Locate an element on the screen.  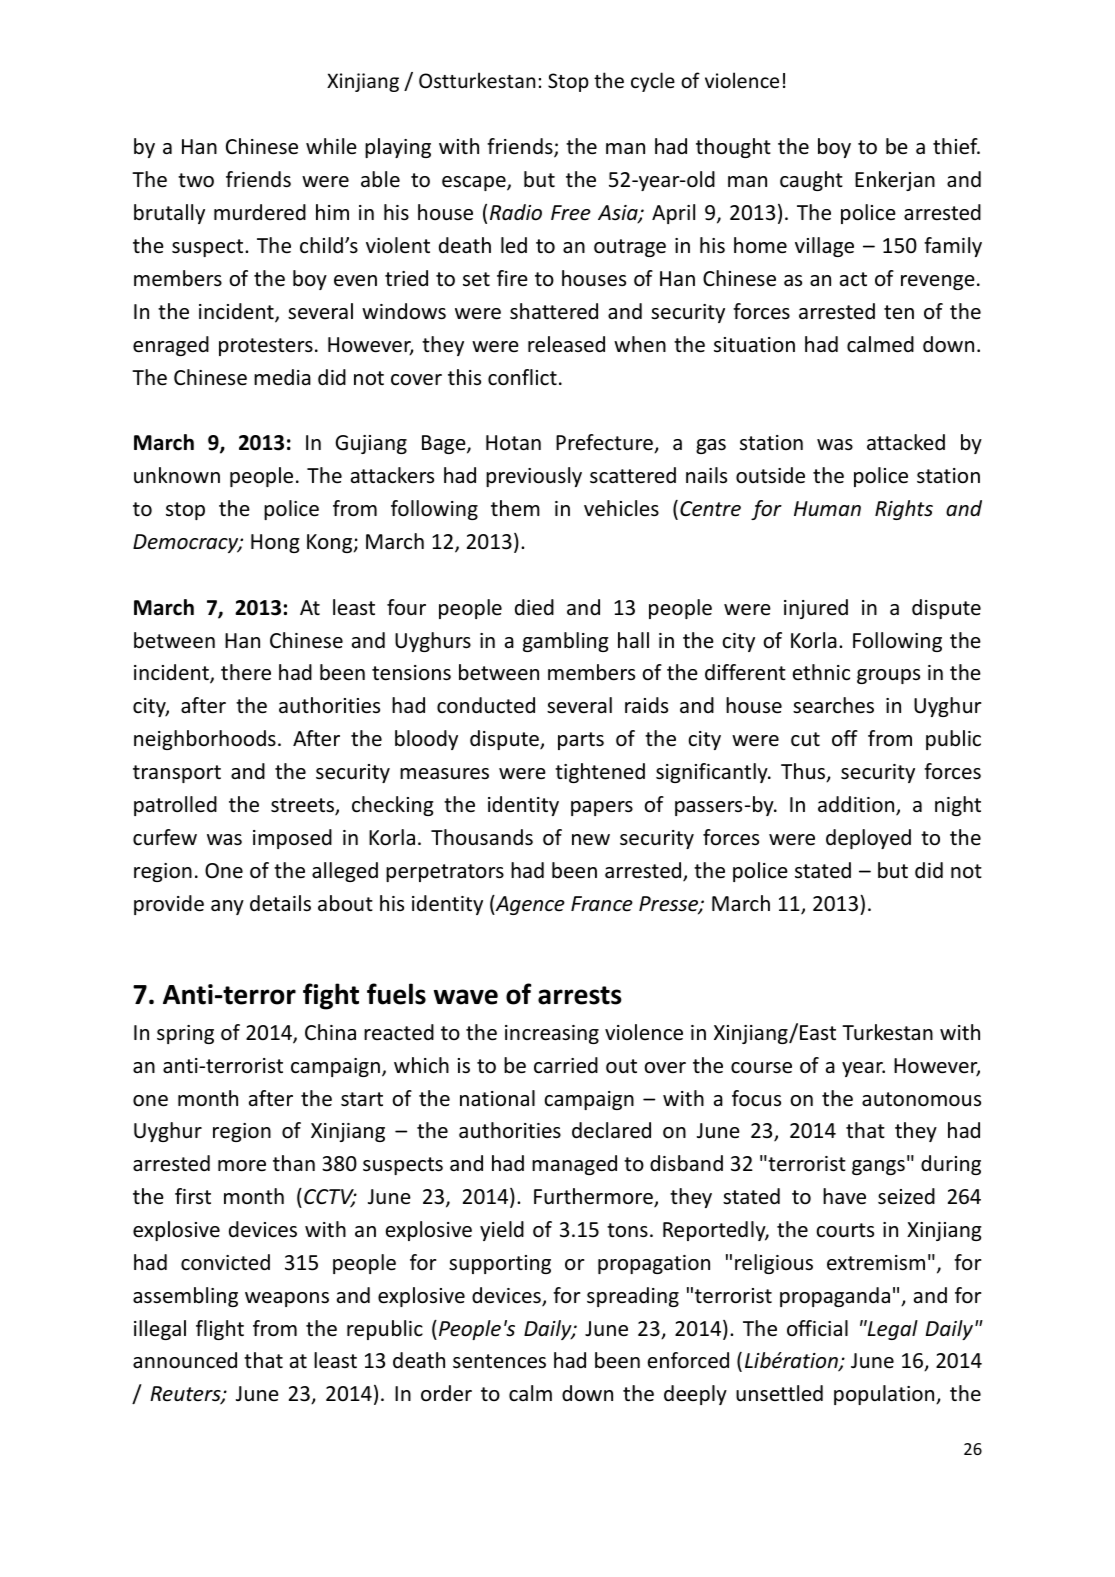
cycle is located at coordinates (653, 82).
